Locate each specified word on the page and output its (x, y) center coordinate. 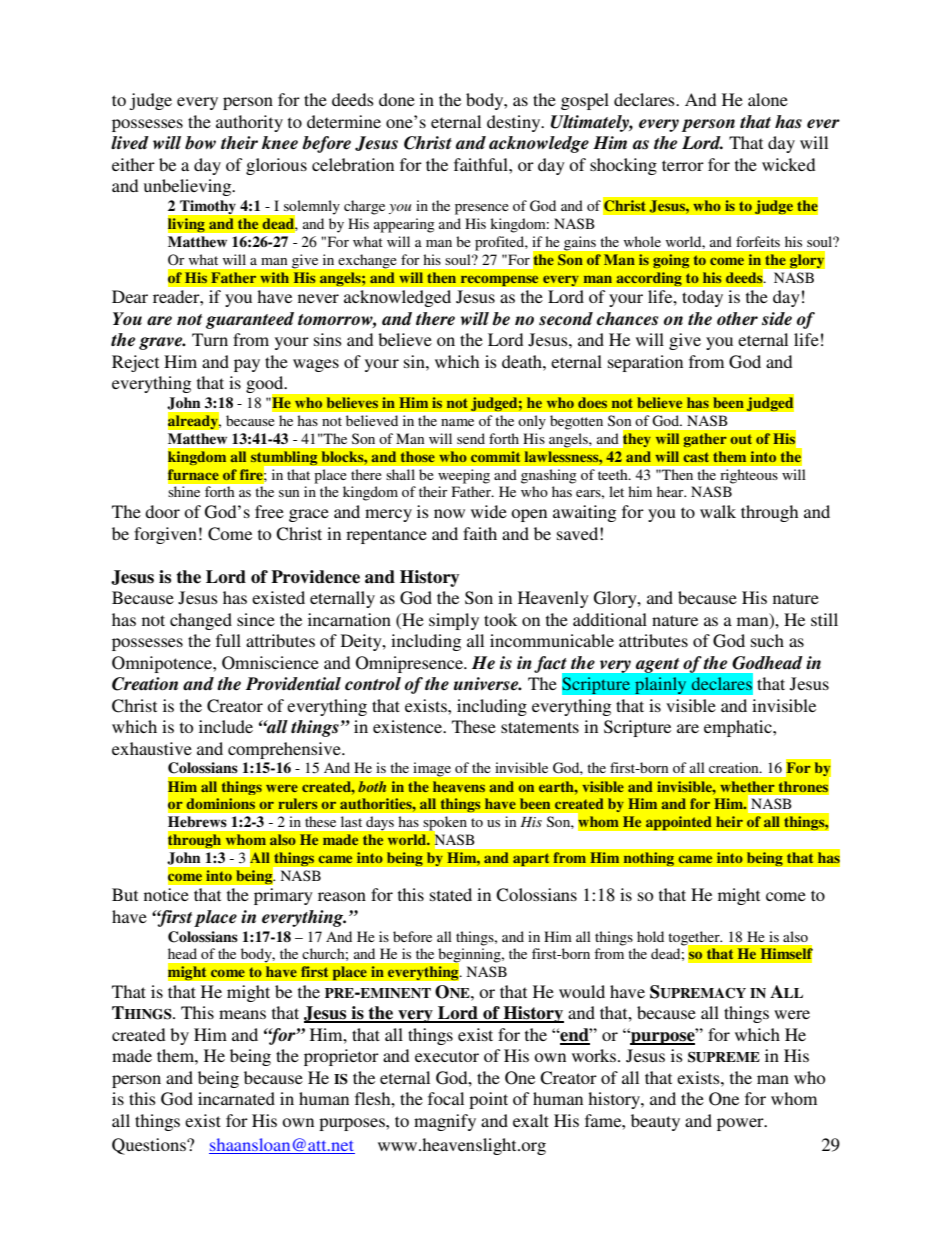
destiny (515, 123)
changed (201, 621)
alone (768, 99)
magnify (445, 1122)
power (741, 1124)
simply (454, 621)
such (767, 640)
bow (200, 143)
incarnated (236, 1098)
